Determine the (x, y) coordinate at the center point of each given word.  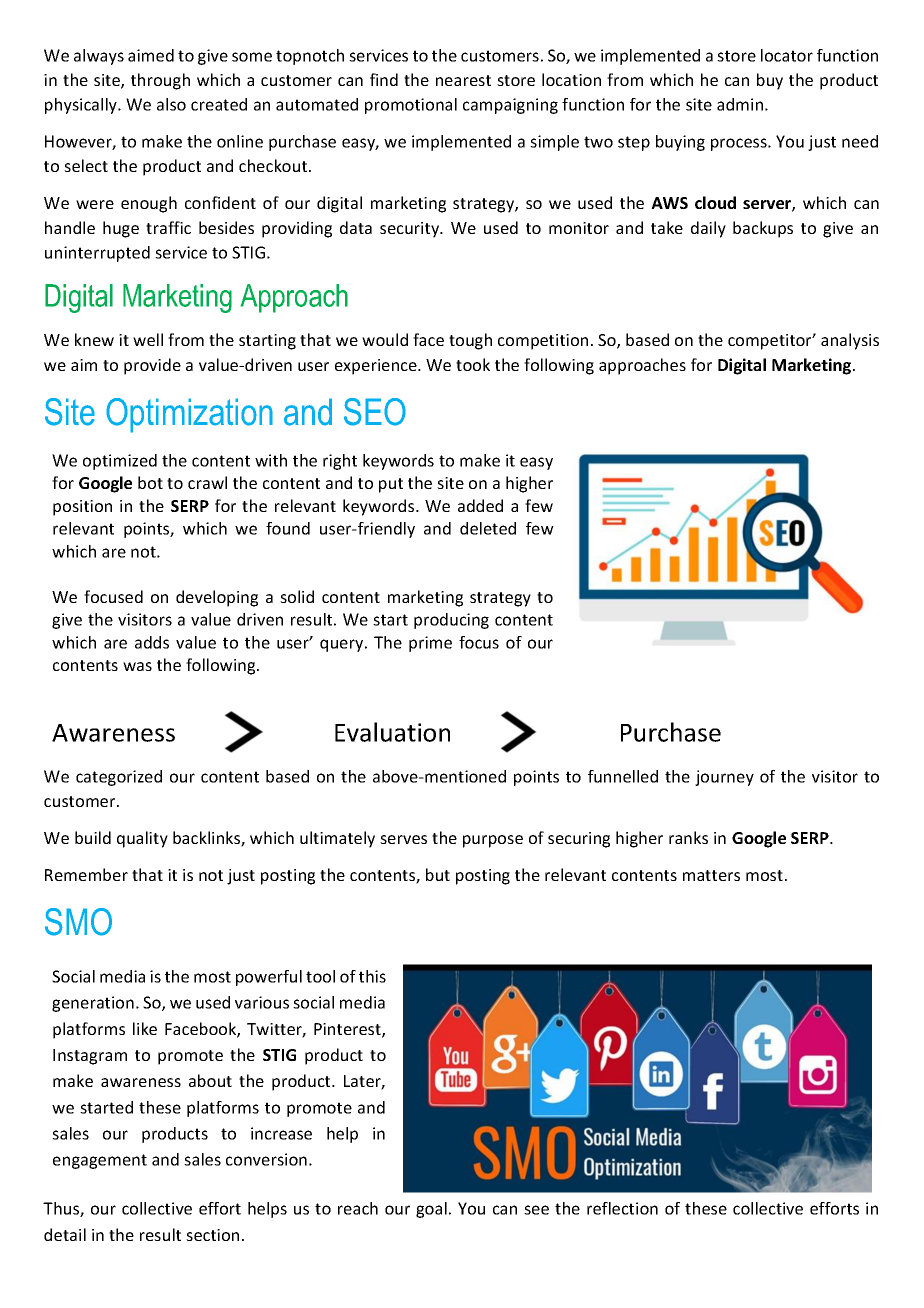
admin (740, 104)
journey (724, 778)
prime (430, 644)
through (160, 81)
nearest (463, 80)
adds (152, 642)
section (212, 1235)
